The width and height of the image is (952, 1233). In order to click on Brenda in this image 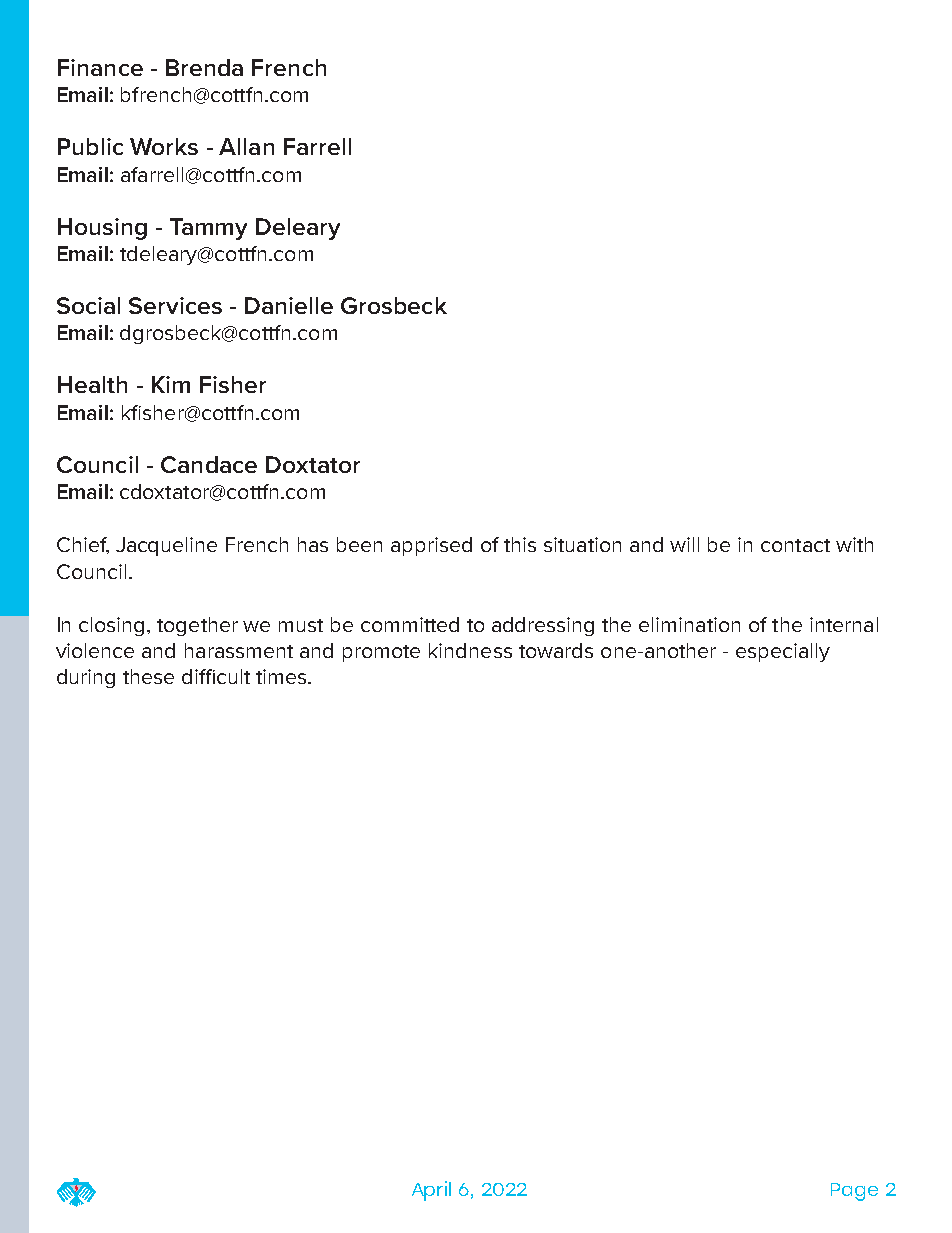, I will do `click(204, 67)`.
